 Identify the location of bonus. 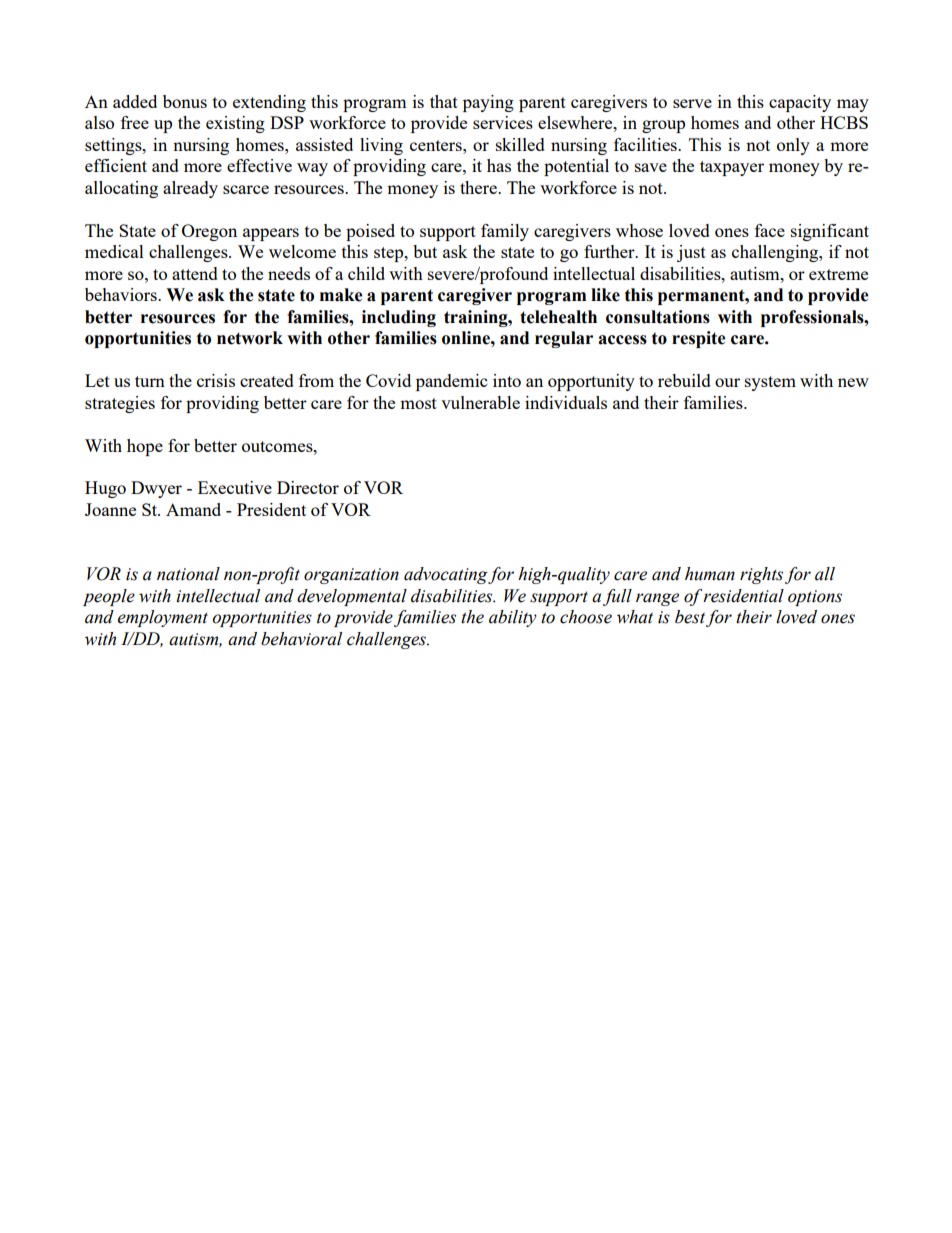
(185, 101).
